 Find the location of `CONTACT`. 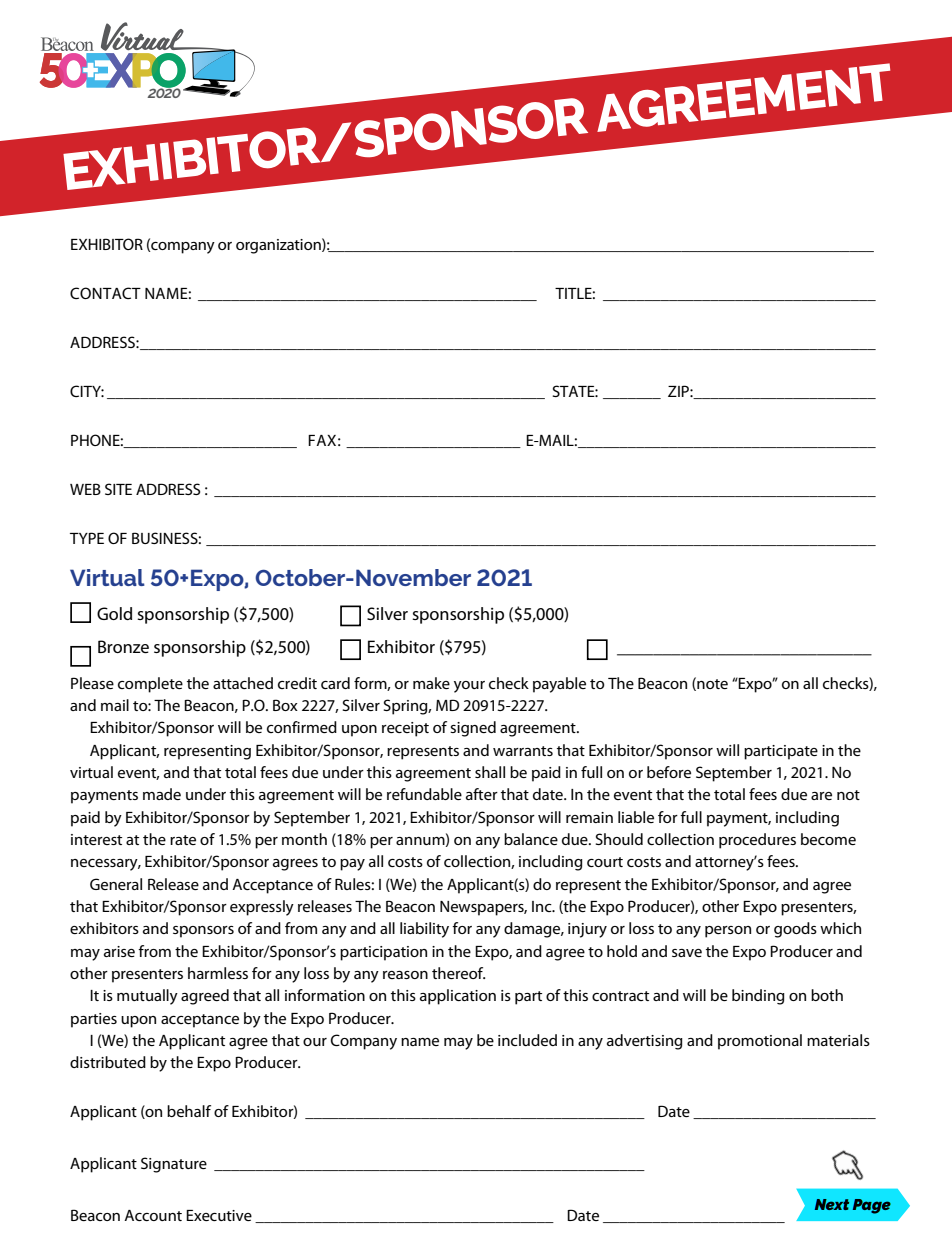

CONTACT is located at coordinates (105, 293).
